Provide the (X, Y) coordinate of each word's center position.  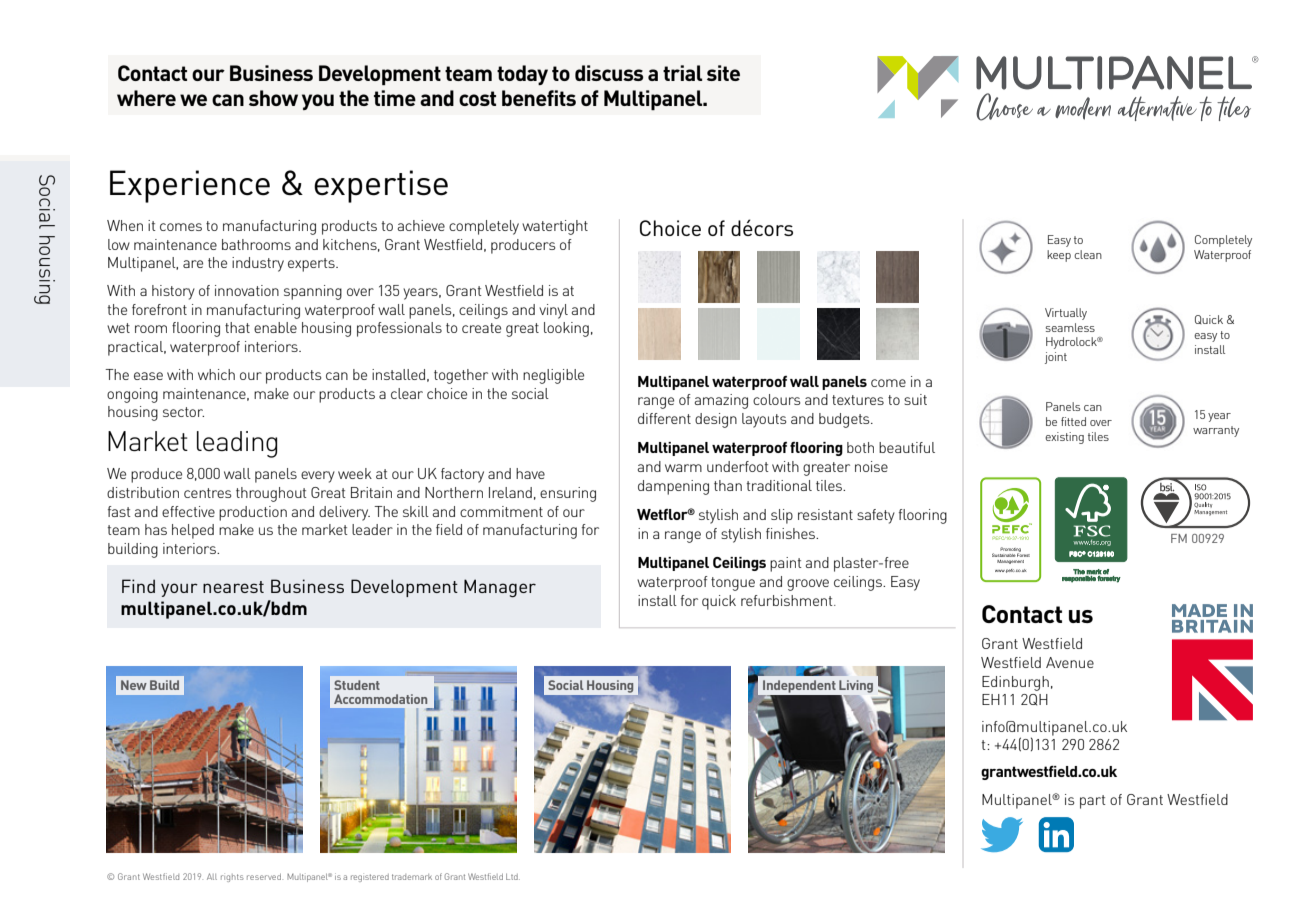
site (723, 73)
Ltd (513, 876)
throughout (271, 494)
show (273, 98)
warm (683, 468)
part (1093, 802)
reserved (265, 877)
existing (1064, 438)
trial (682, 73)
